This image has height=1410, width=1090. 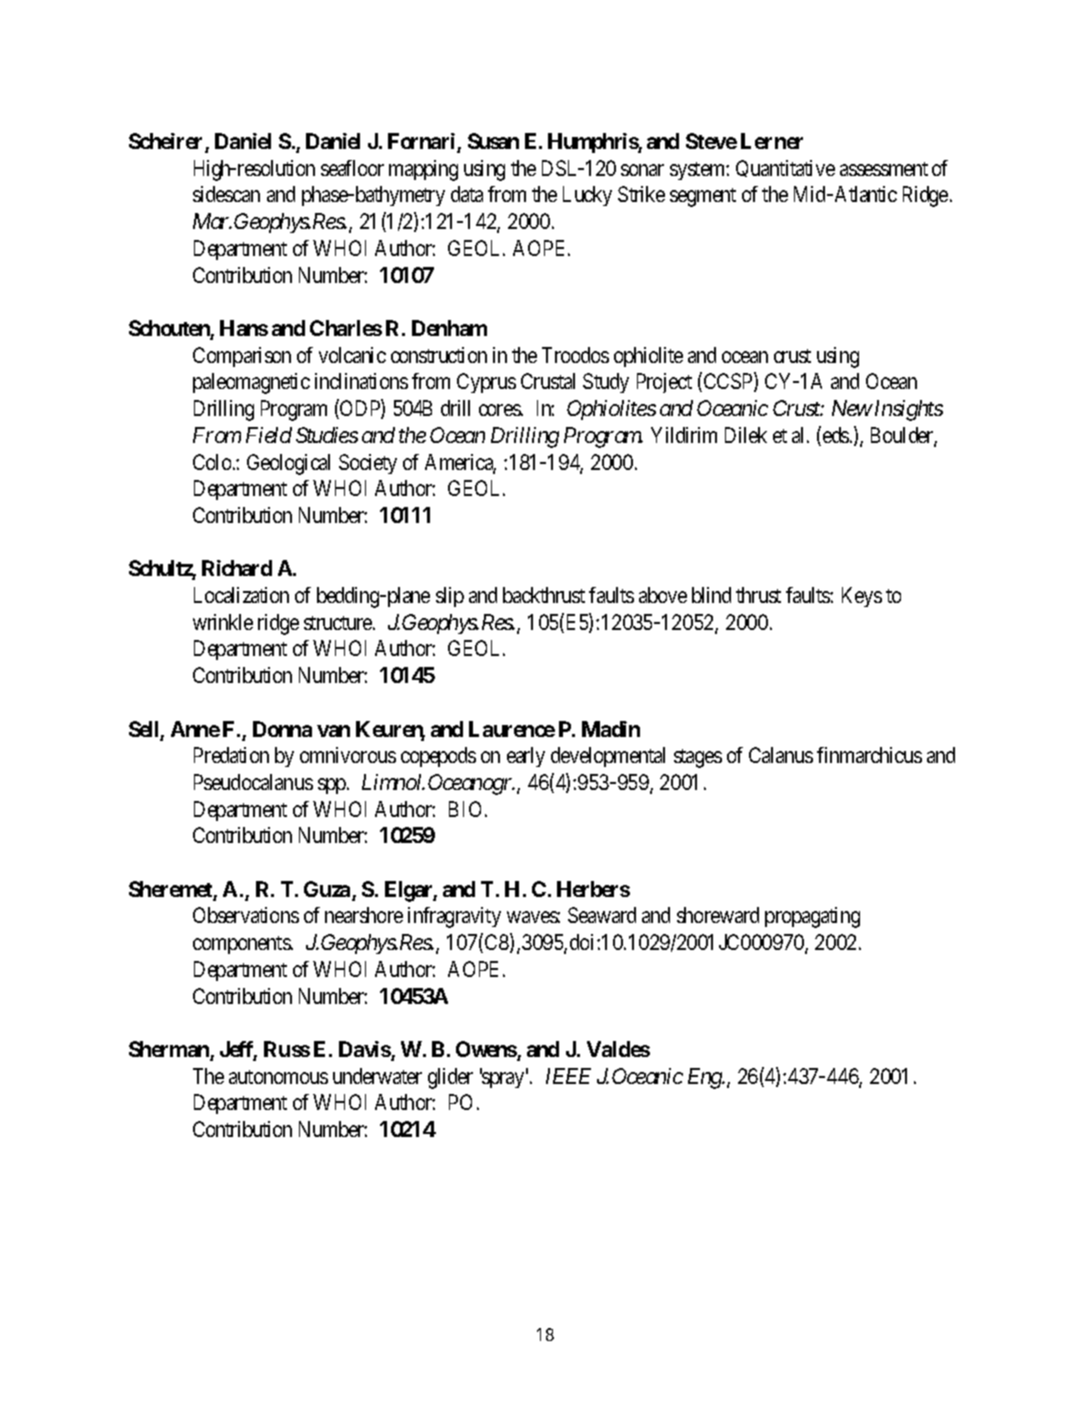 I want to click on eds, so click(x=835, y=436).
